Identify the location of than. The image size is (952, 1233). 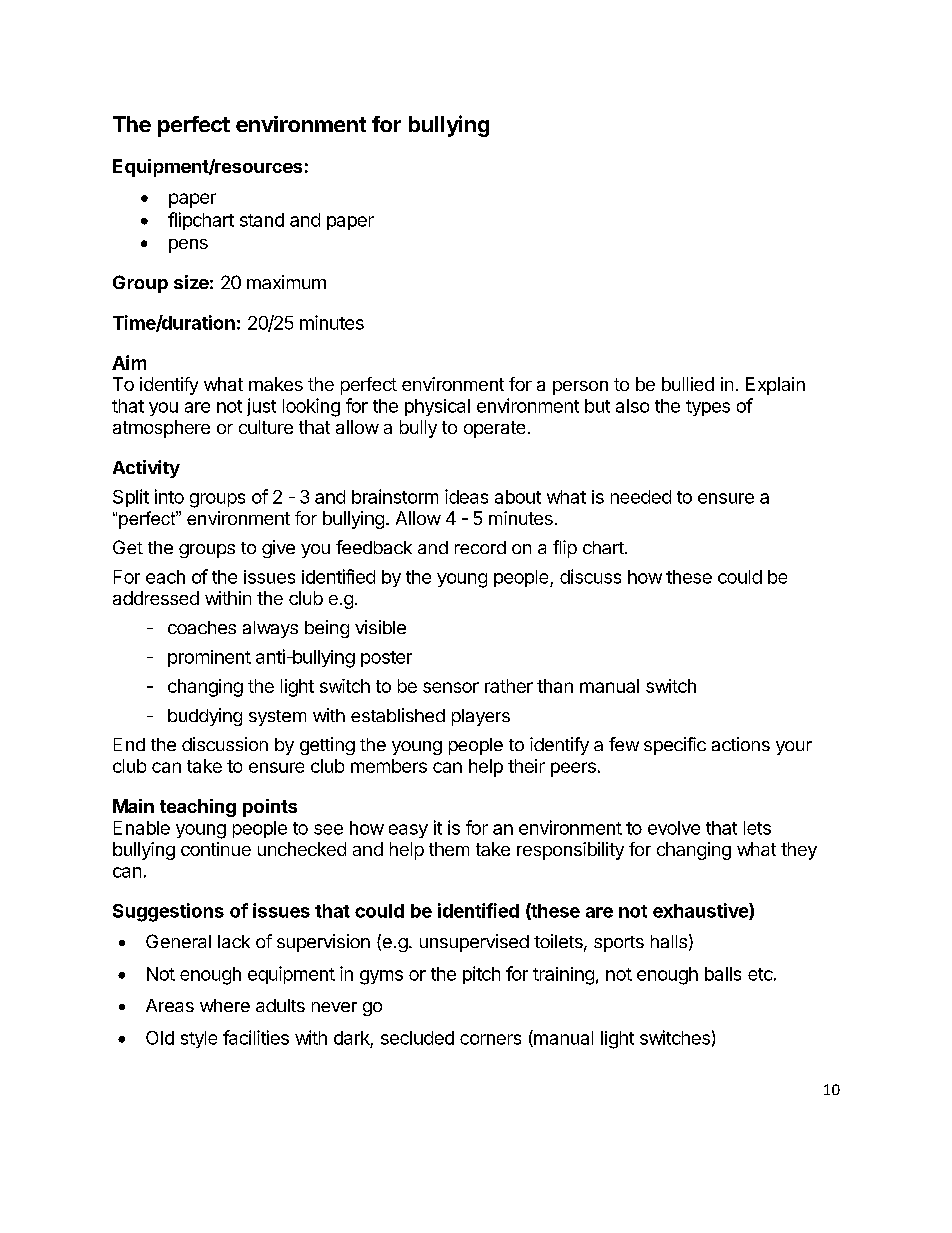
(555, 686).
